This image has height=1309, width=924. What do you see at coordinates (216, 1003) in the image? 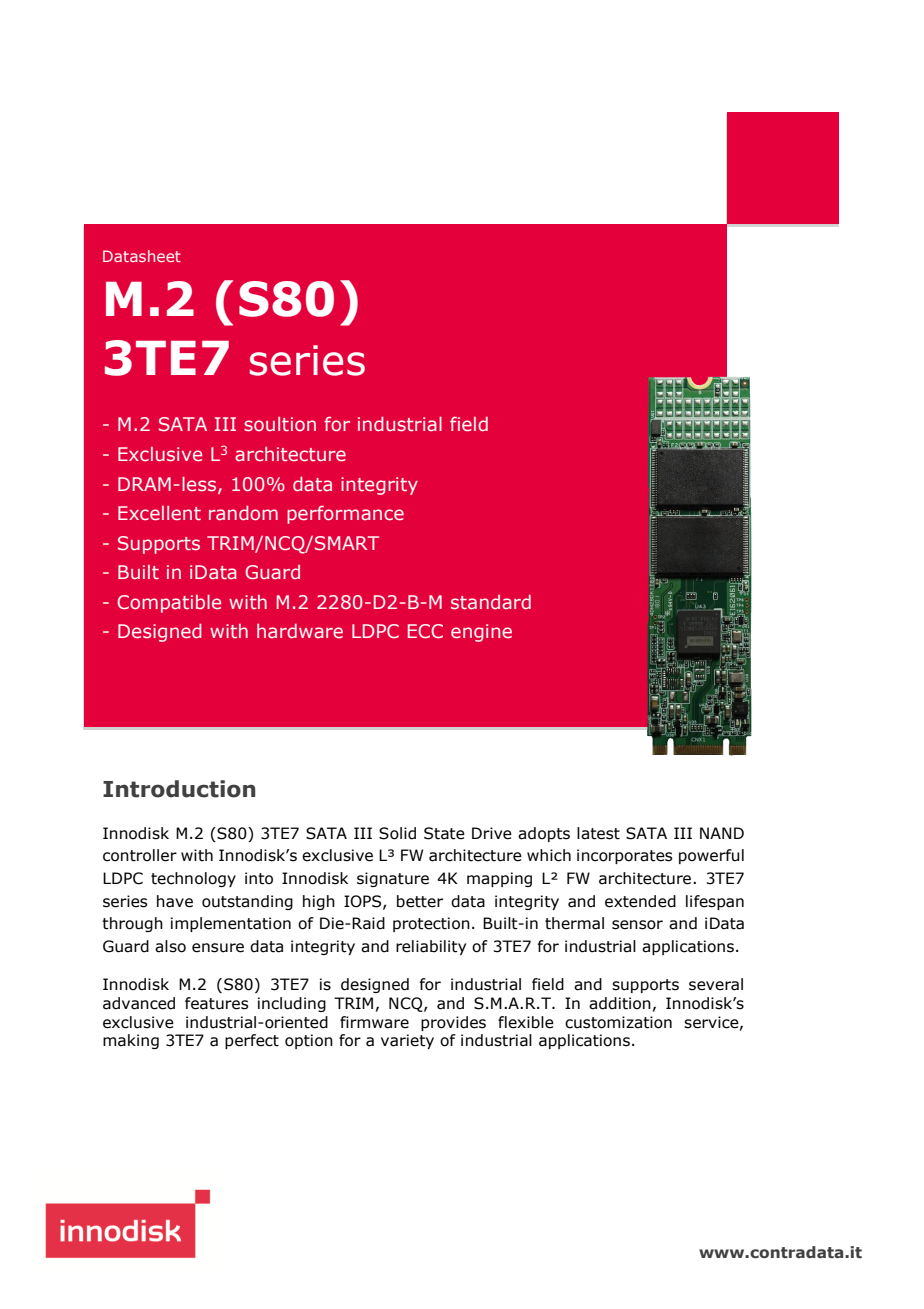
I see `features` at bounding box center [216, 1003].
